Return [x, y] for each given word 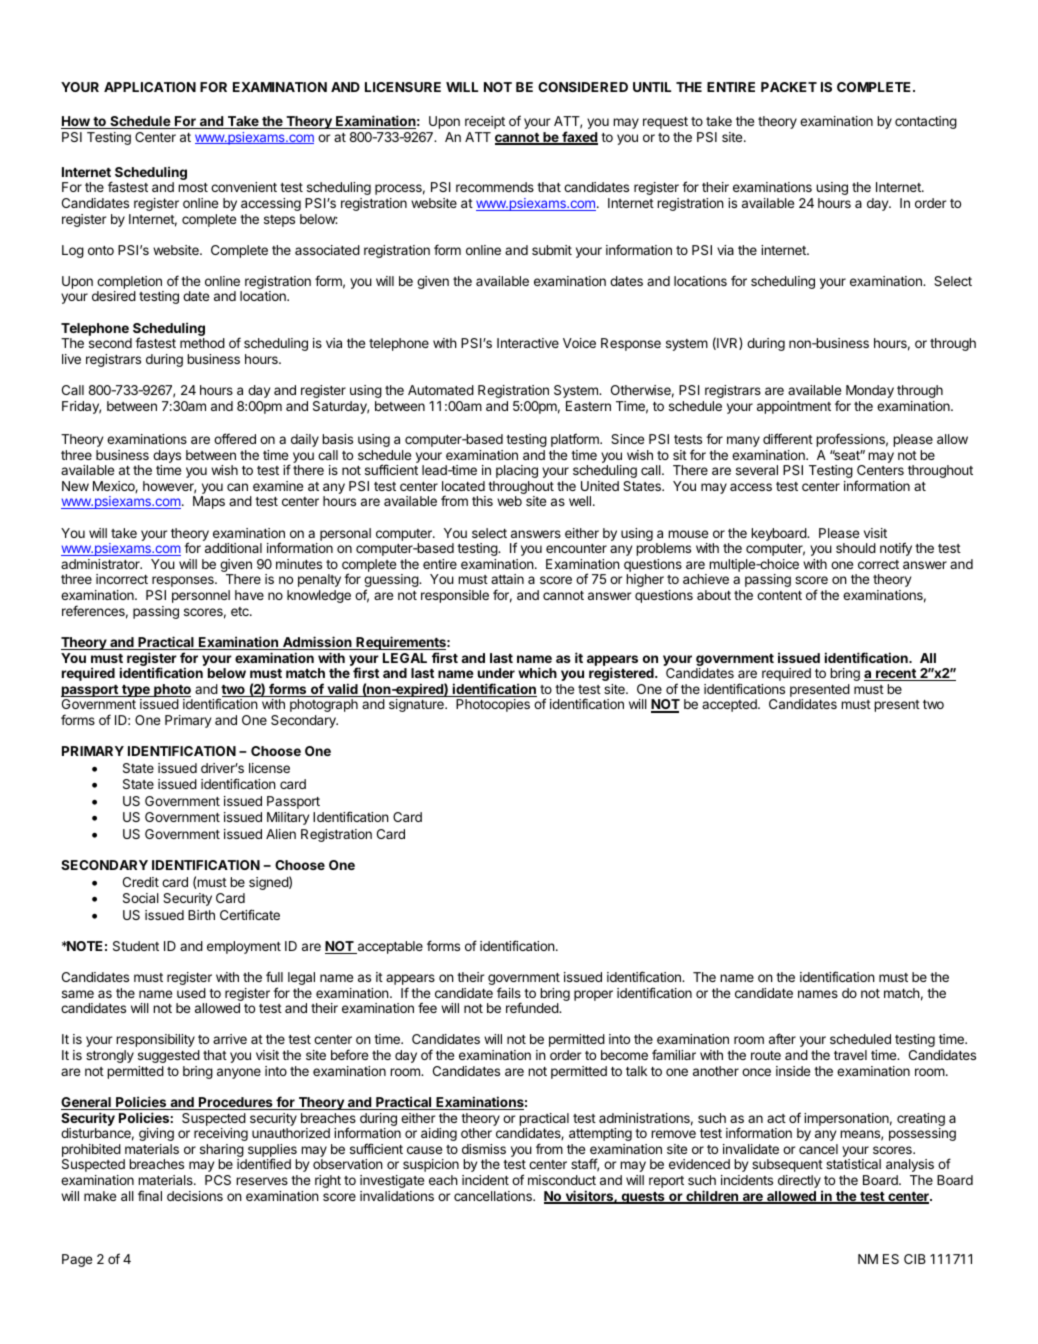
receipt [485, 122]
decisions [195, 1196]
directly [800, 1183]
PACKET [789, 87]
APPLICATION [150, 87]
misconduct [562, 1180]
